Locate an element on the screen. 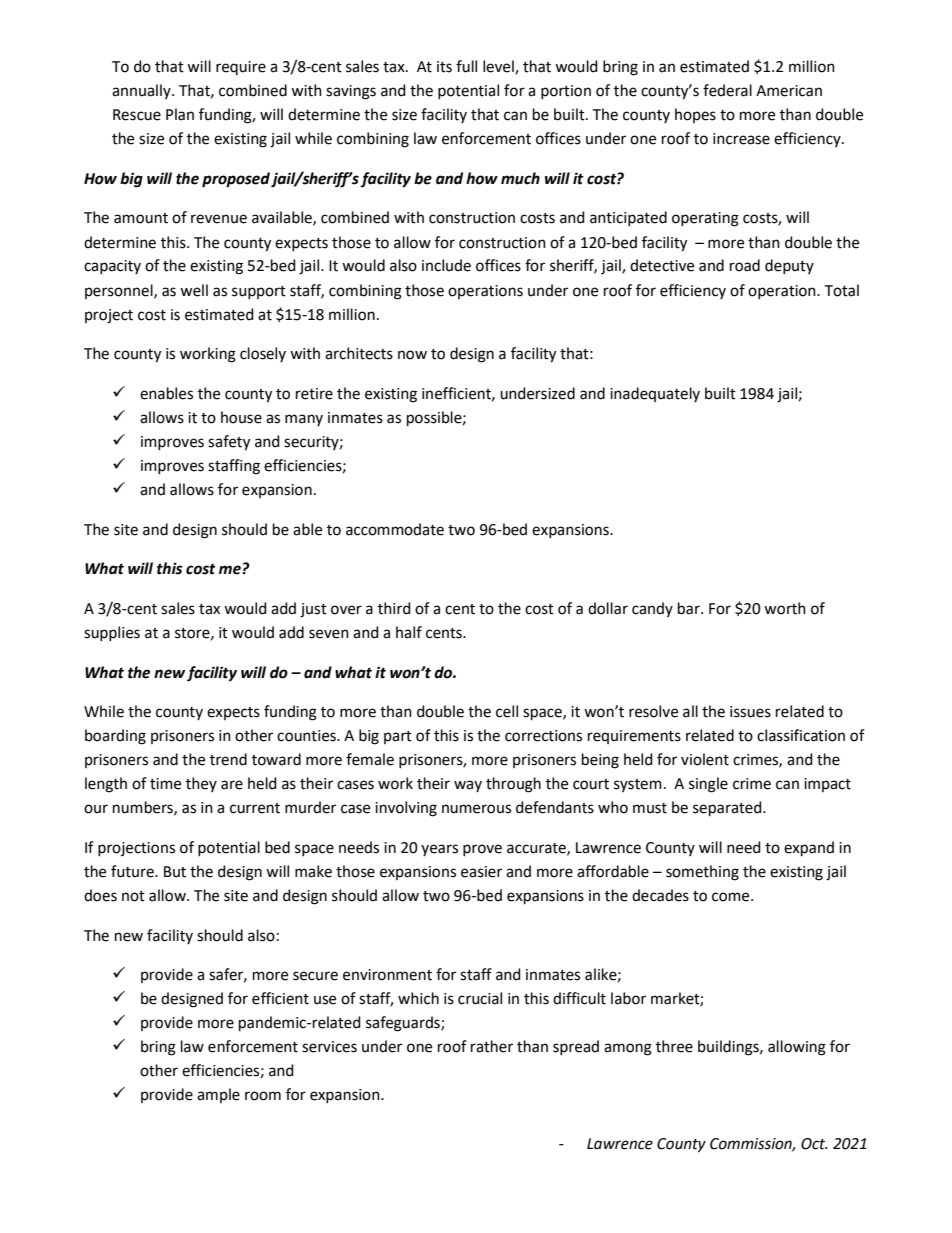 The width and height of the screenshot is (952, 1233). safety is located at coordinates (229, 443).
